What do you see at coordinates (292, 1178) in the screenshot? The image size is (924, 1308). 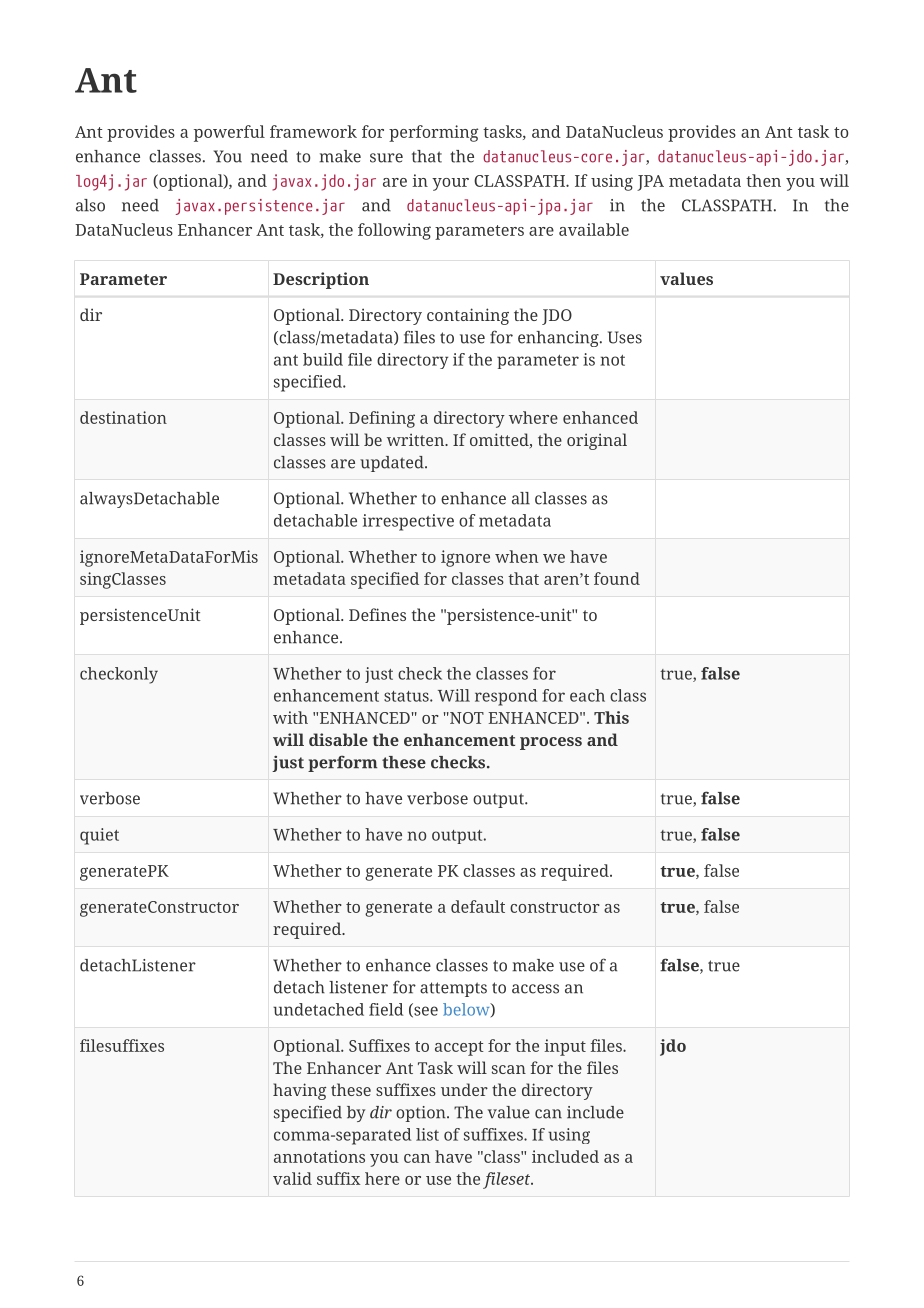 I see `valid` at bounding box center [292, 1178].
